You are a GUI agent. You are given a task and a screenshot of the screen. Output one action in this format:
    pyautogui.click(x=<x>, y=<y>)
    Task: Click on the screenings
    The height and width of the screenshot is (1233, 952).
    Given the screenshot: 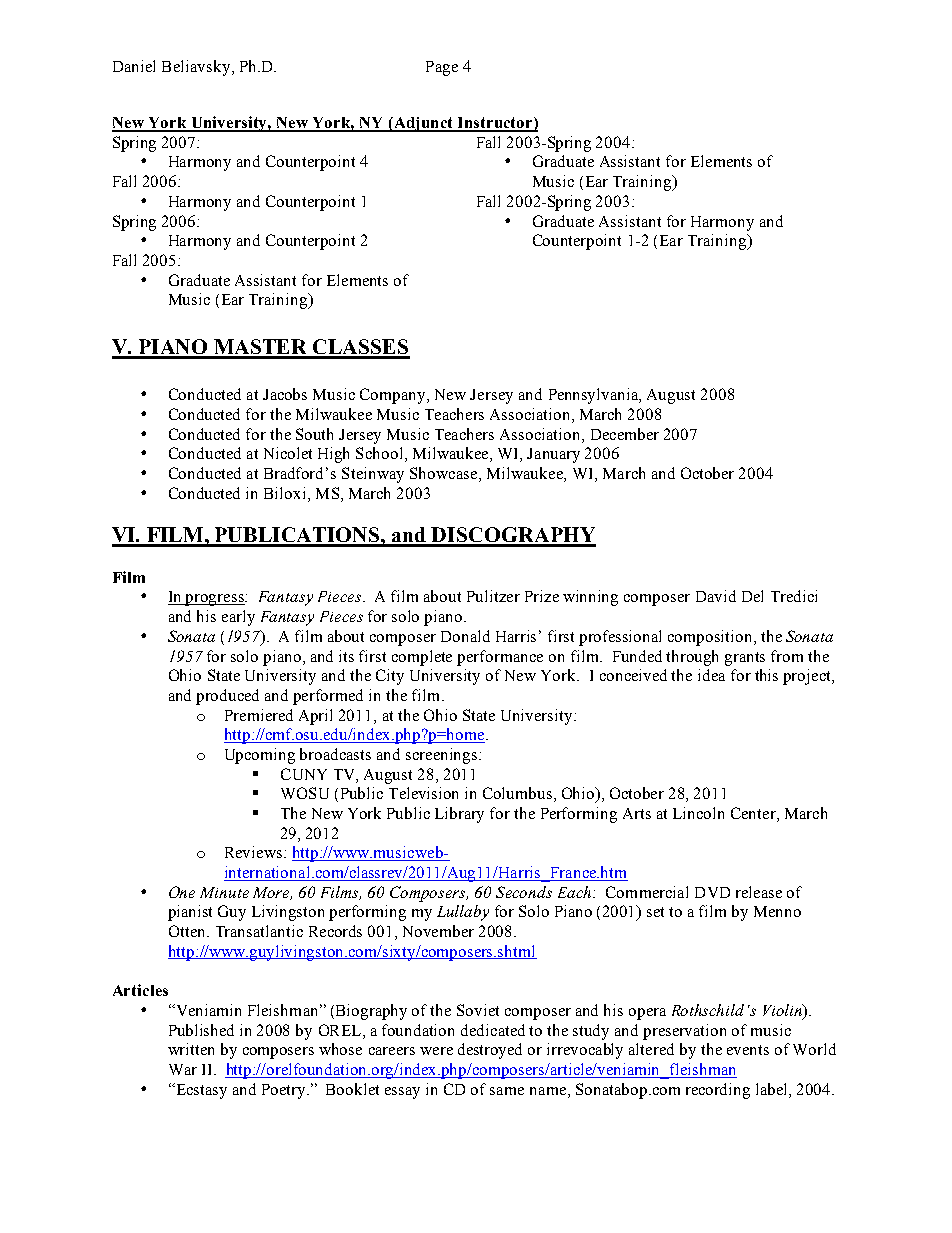 What is the action you would take?
    pyautogui.click(x=443, y=756)
